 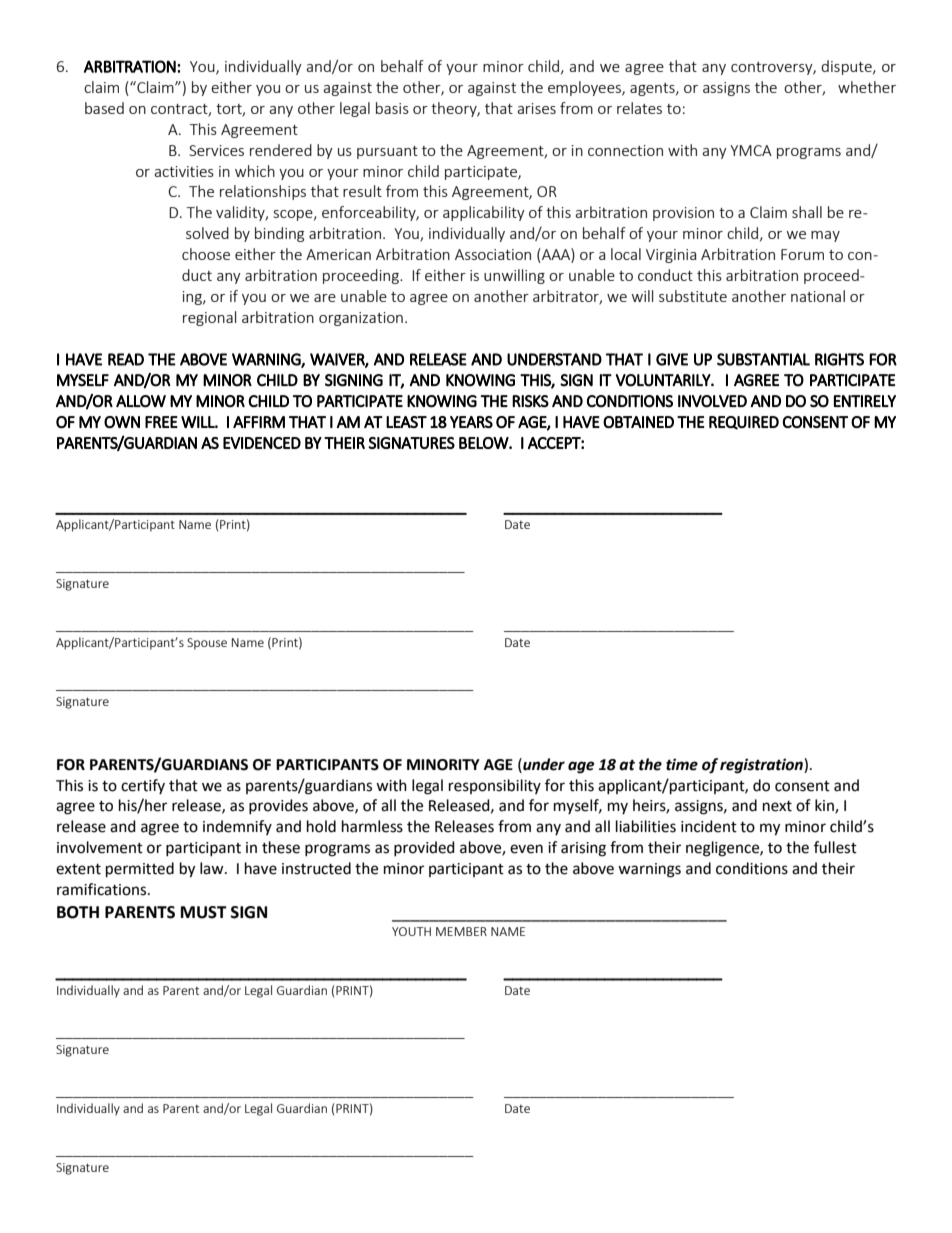 What do you see at coordinates (744, 423) in the document?
I see `REQUIRED` at bounding box center [744, 423].
